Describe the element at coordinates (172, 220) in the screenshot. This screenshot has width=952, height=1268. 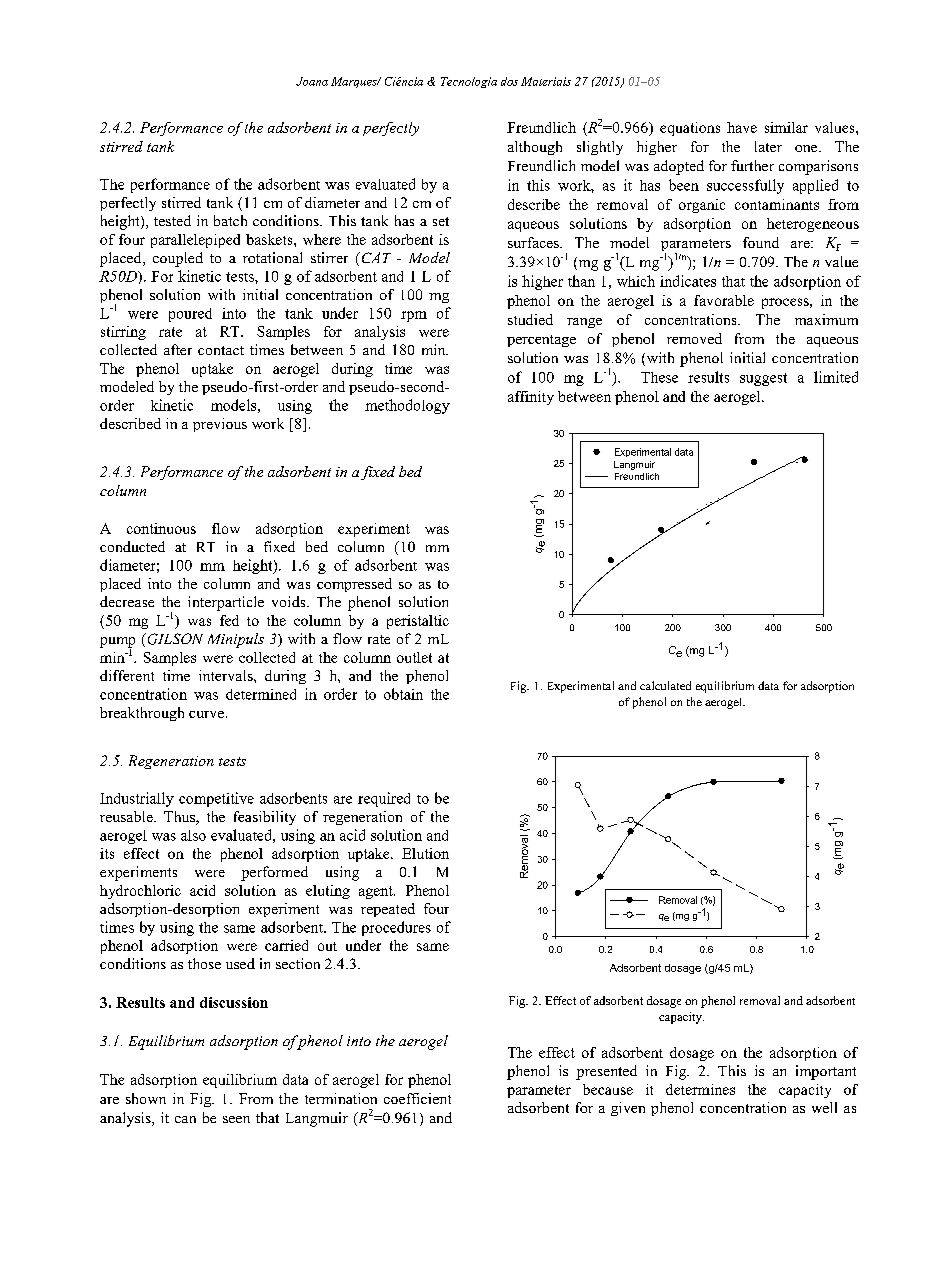
I see `tested` at that location.
